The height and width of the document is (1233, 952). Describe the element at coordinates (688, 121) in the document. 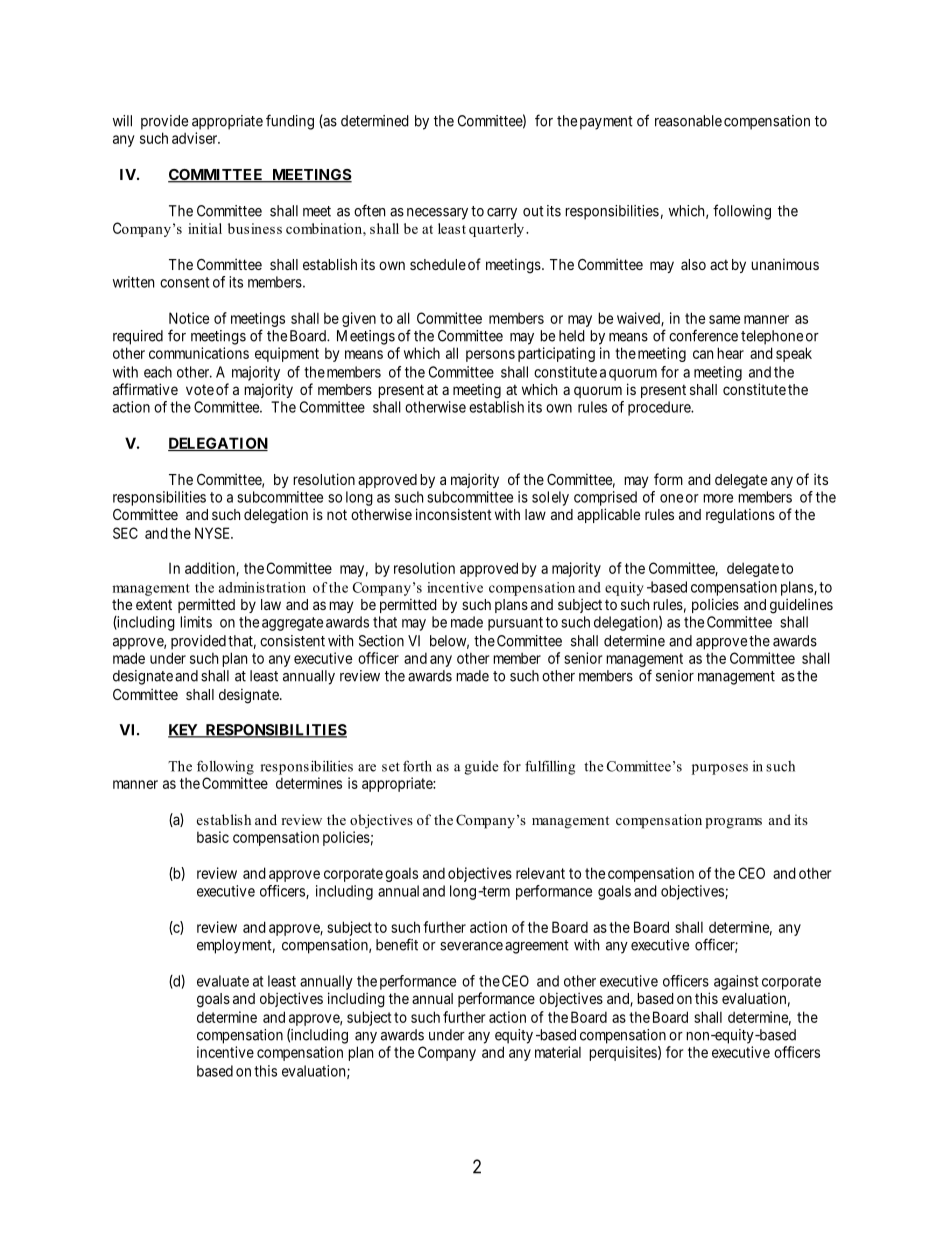

I see `reasonable` at that location.
